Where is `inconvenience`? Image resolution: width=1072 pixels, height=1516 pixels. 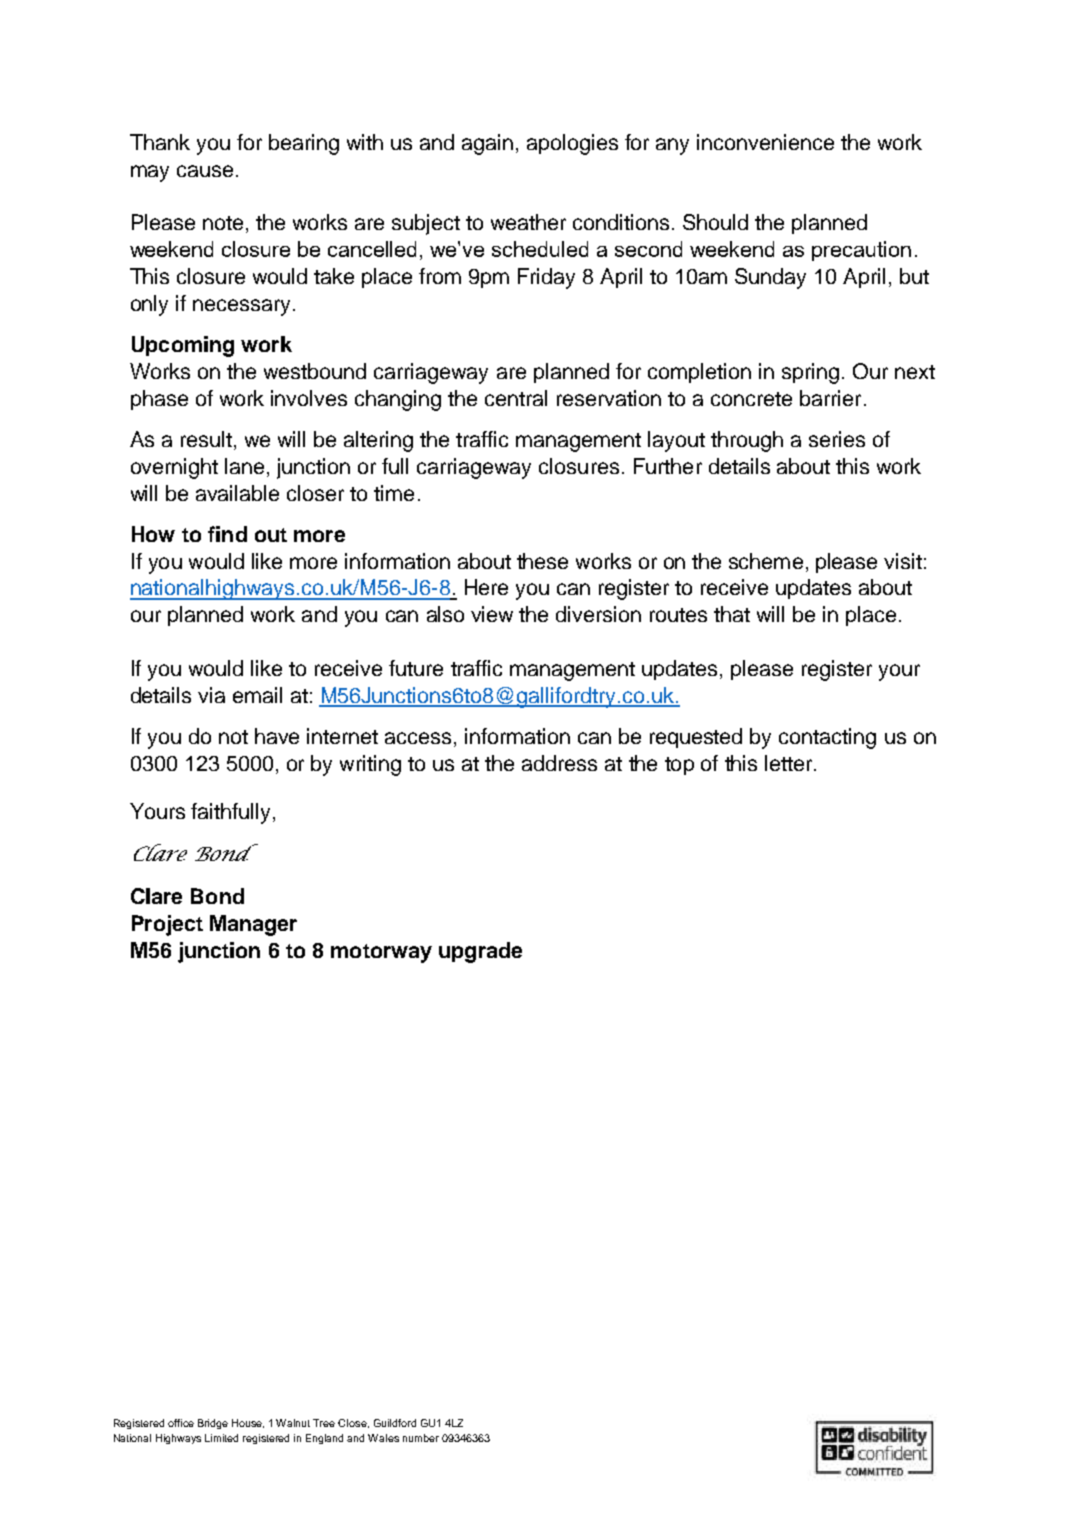 inconvenience is located at coordinates (765, 142).
